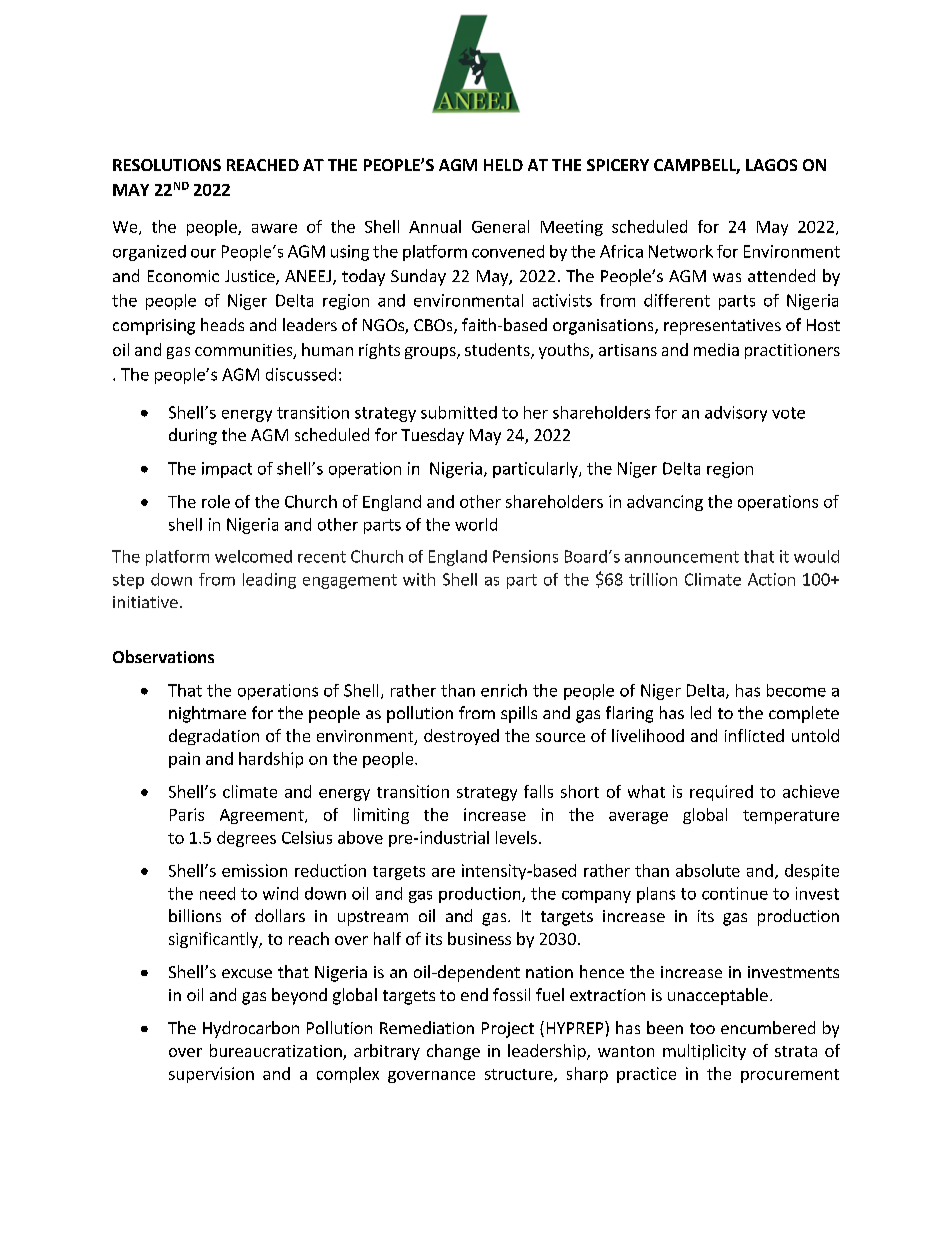 Image resolution: width=952 pixels, height=1233 pixels. Describe the element at coordinates (754, 735) in the screenshot. I see `inflicted` at that location.
